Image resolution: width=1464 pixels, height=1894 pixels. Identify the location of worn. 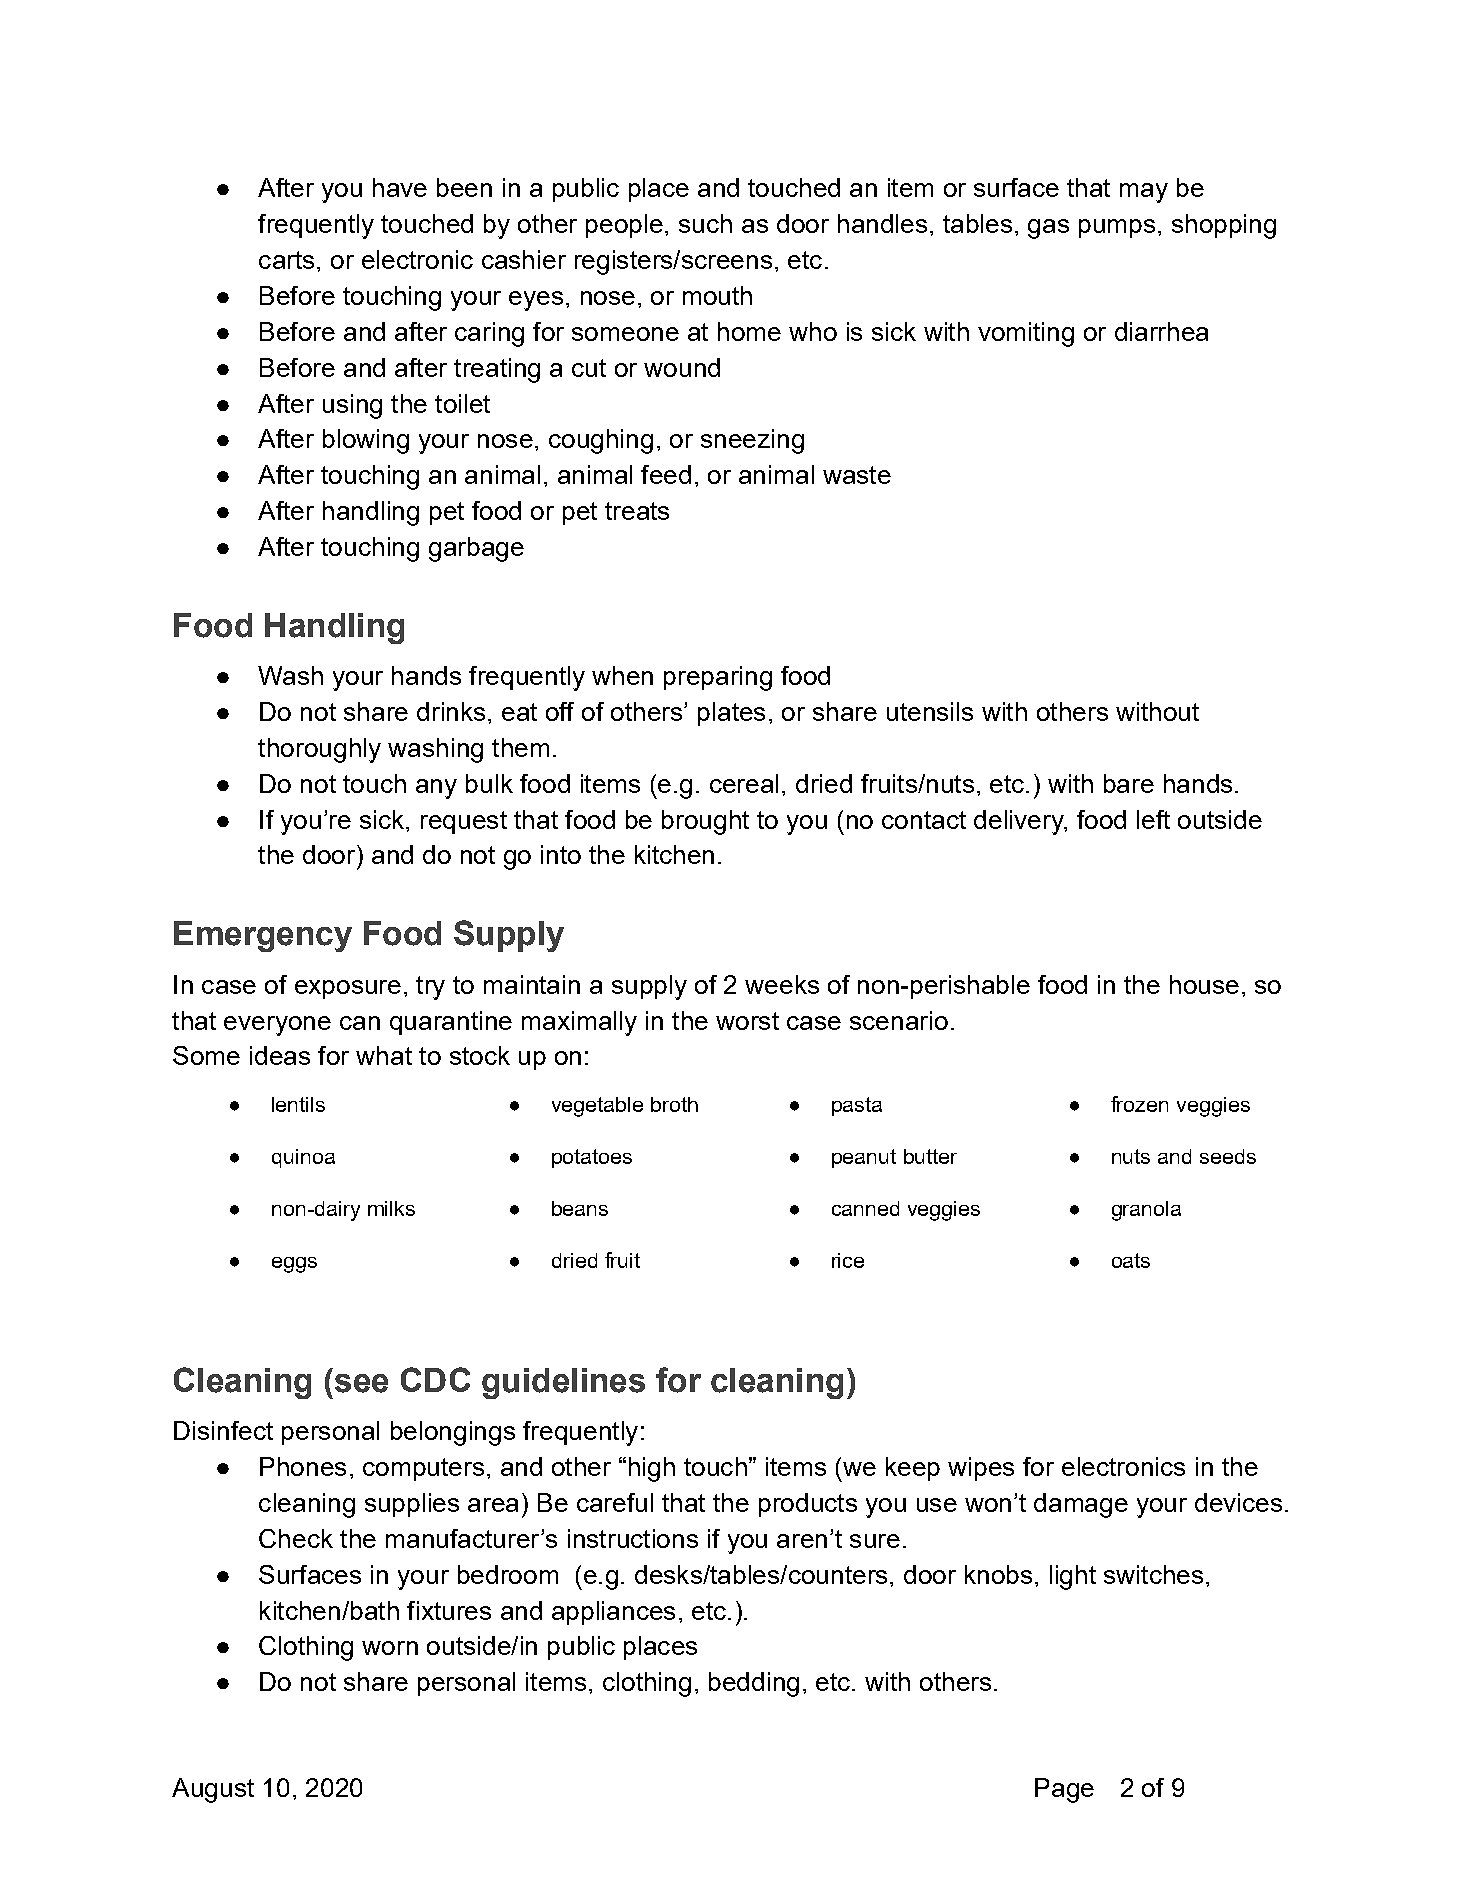
(390, 1648).
